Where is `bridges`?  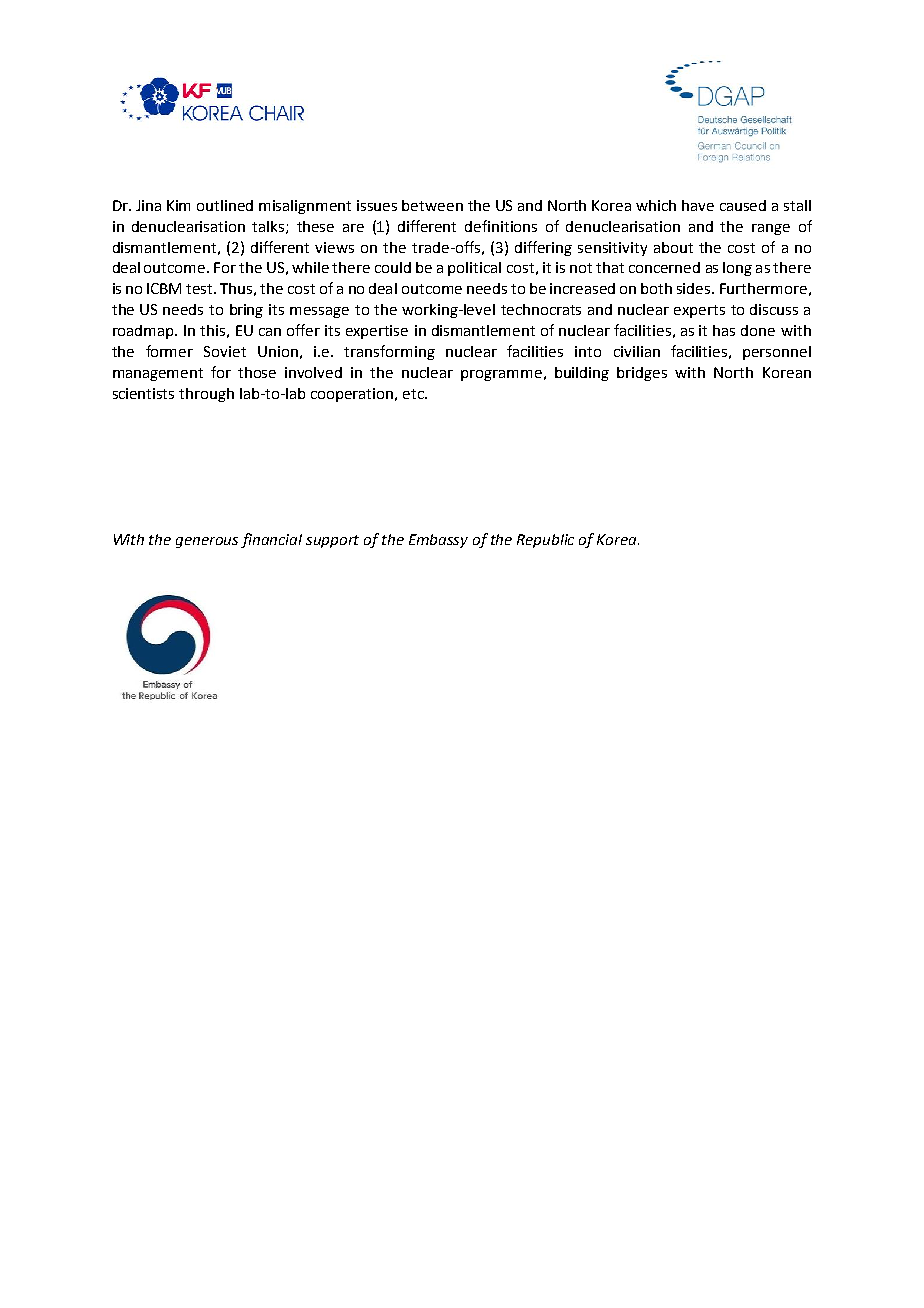
bridges is located at coordinates (642, 374).
